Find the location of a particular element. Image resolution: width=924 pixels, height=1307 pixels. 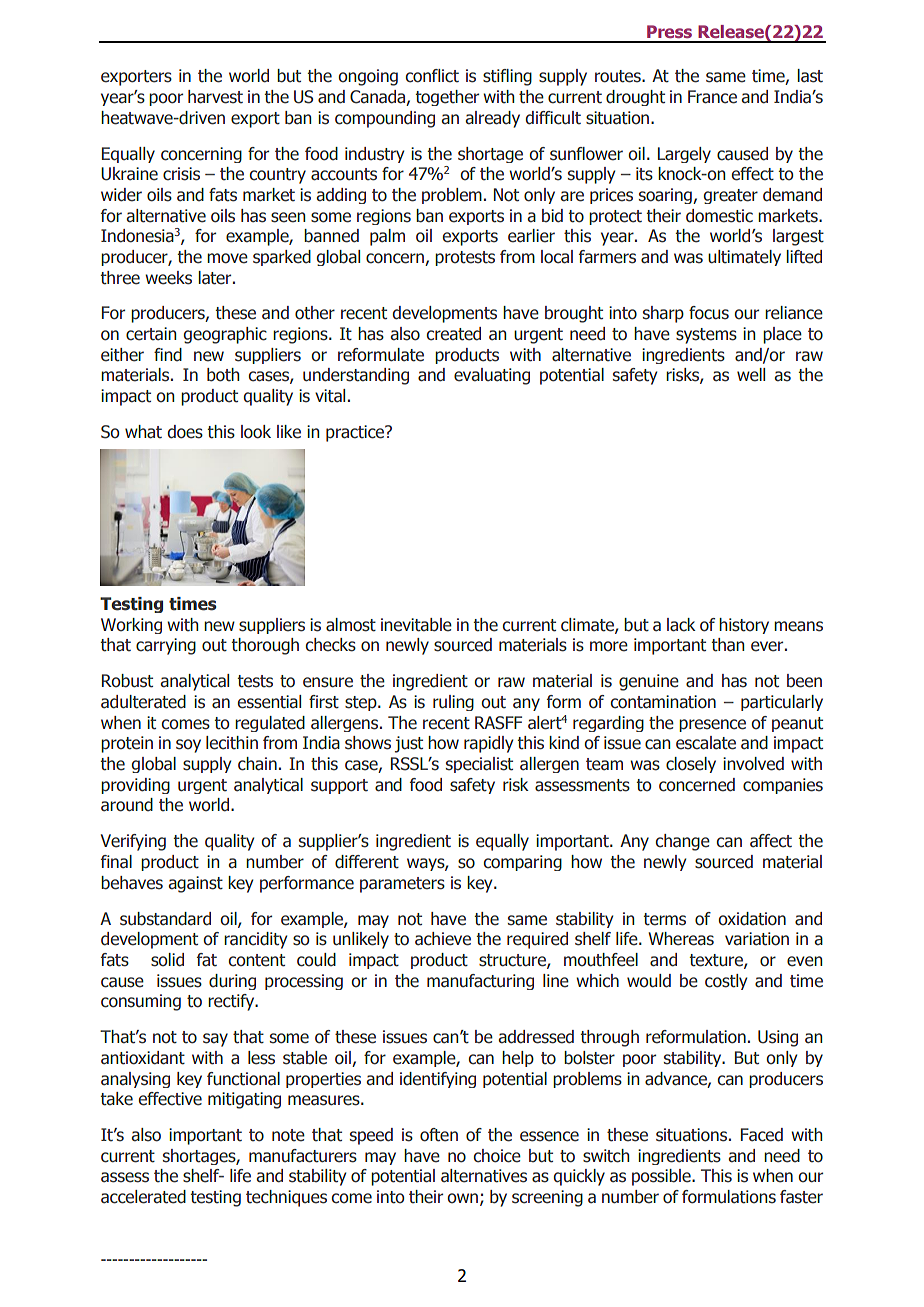

does is located at coordinates (185, 432).
